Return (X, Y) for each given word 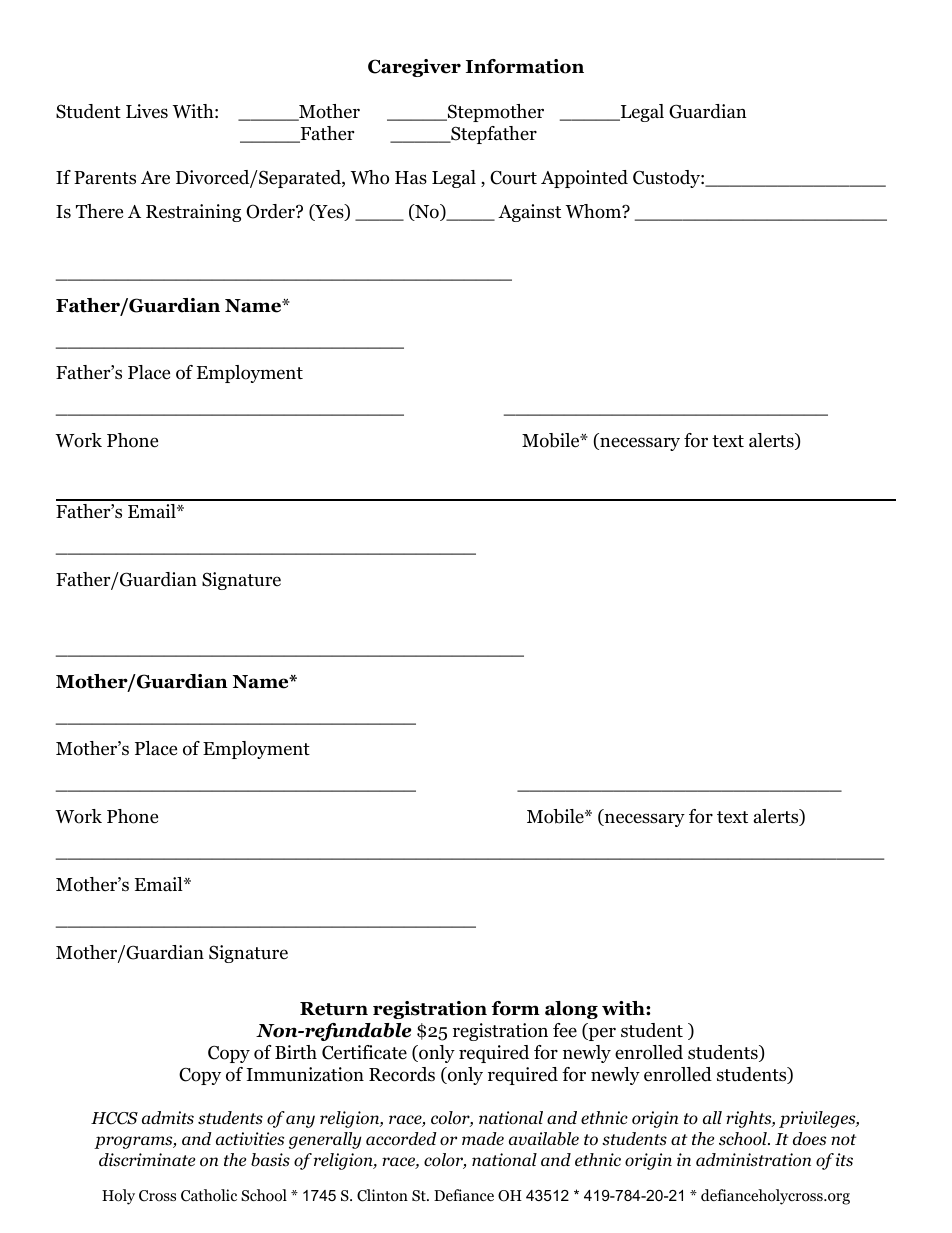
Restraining (193, 213)
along (571, 1010)
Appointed (584, 179)
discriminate (147, 1160)
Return (334, 1009)
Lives (147, 111)
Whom (594, 211)
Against (529, 213)
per (601, 1034)
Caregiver (414, 68)
